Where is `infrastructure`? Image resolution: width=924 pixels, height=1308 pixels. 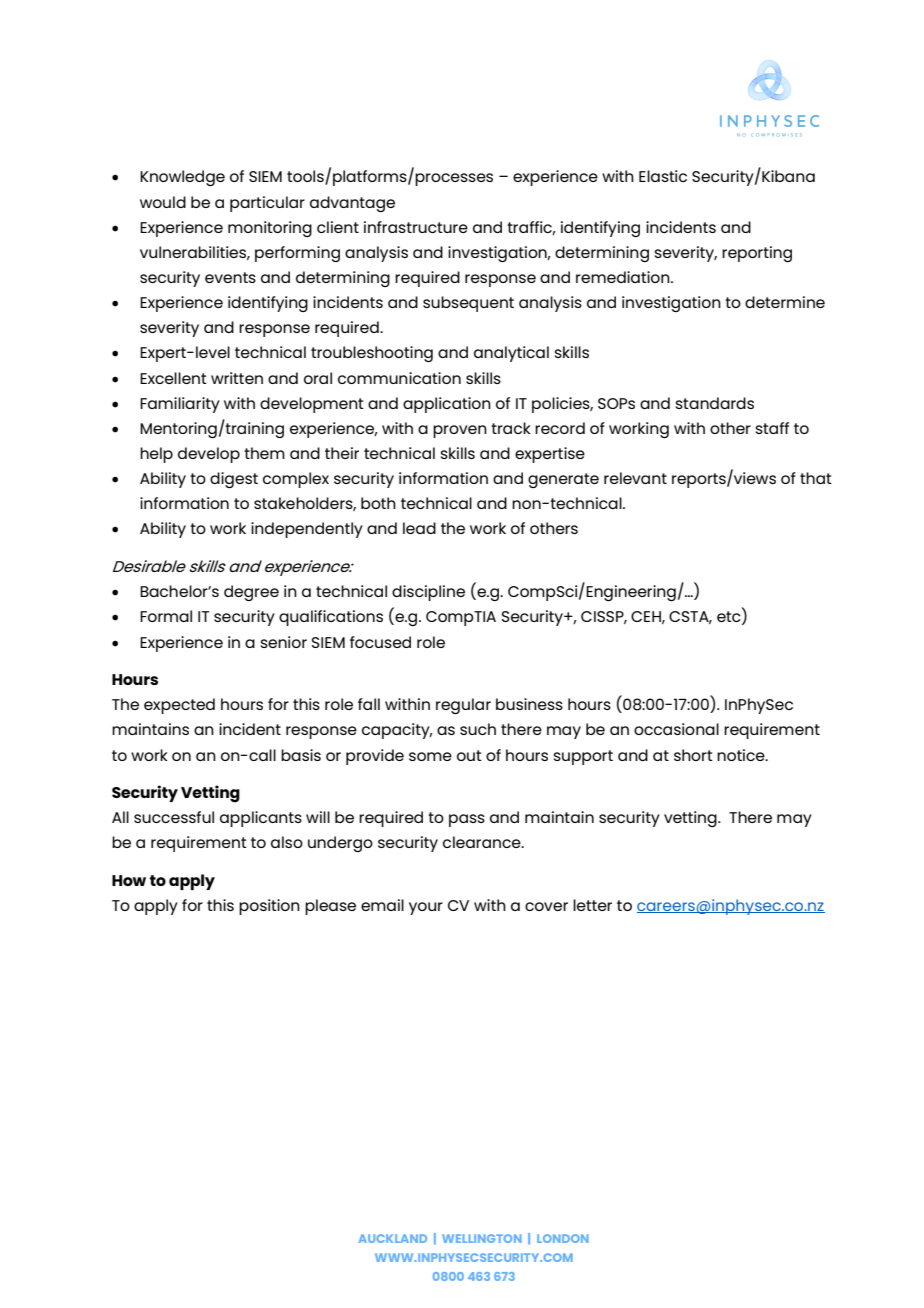
infrastructure is located at coordinates (416, 227).
